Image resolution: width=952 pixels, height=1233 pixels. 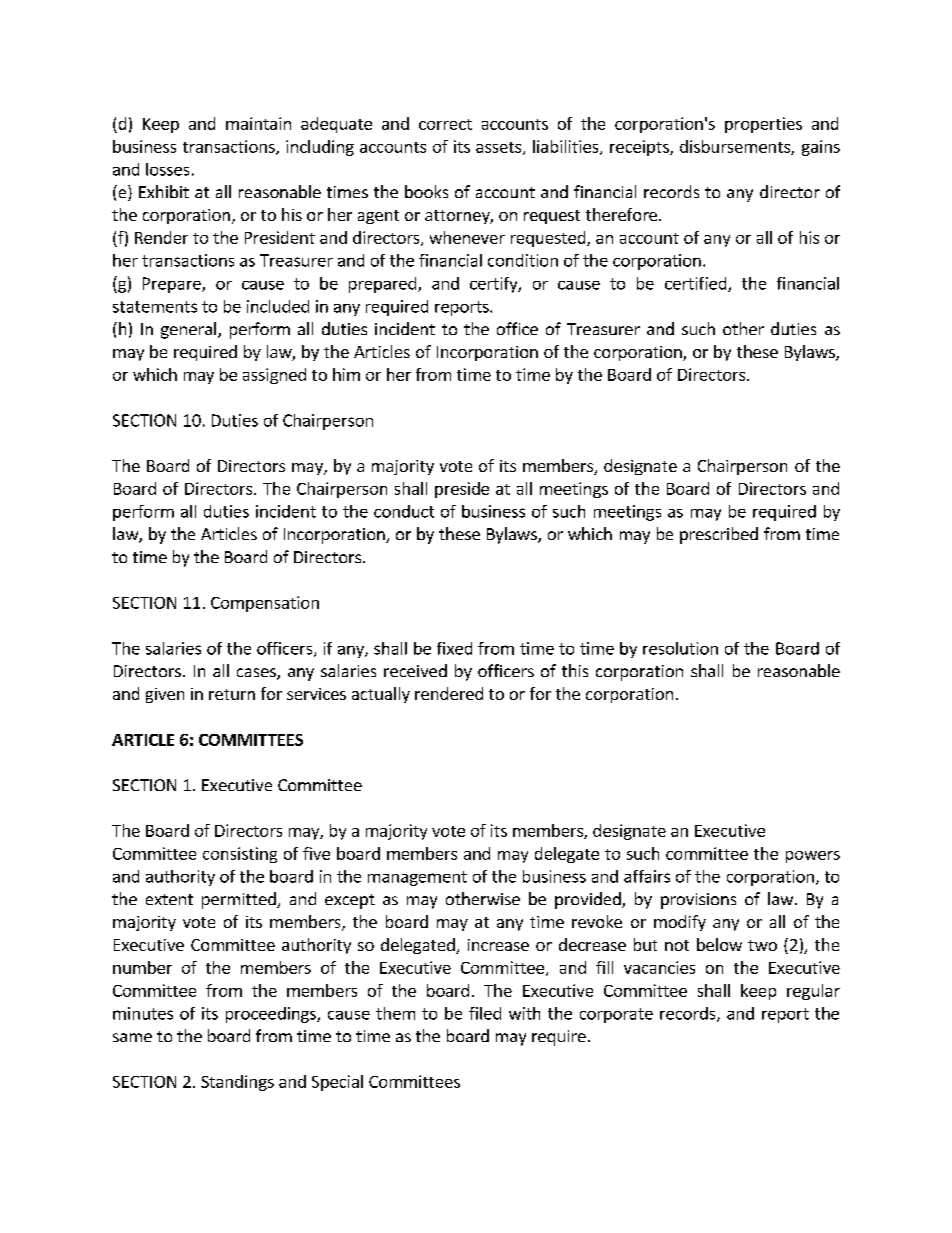 What do you see at coordinates (500, 148) in the screenshot?
I see `assets` at bounding box center [500, 148].
